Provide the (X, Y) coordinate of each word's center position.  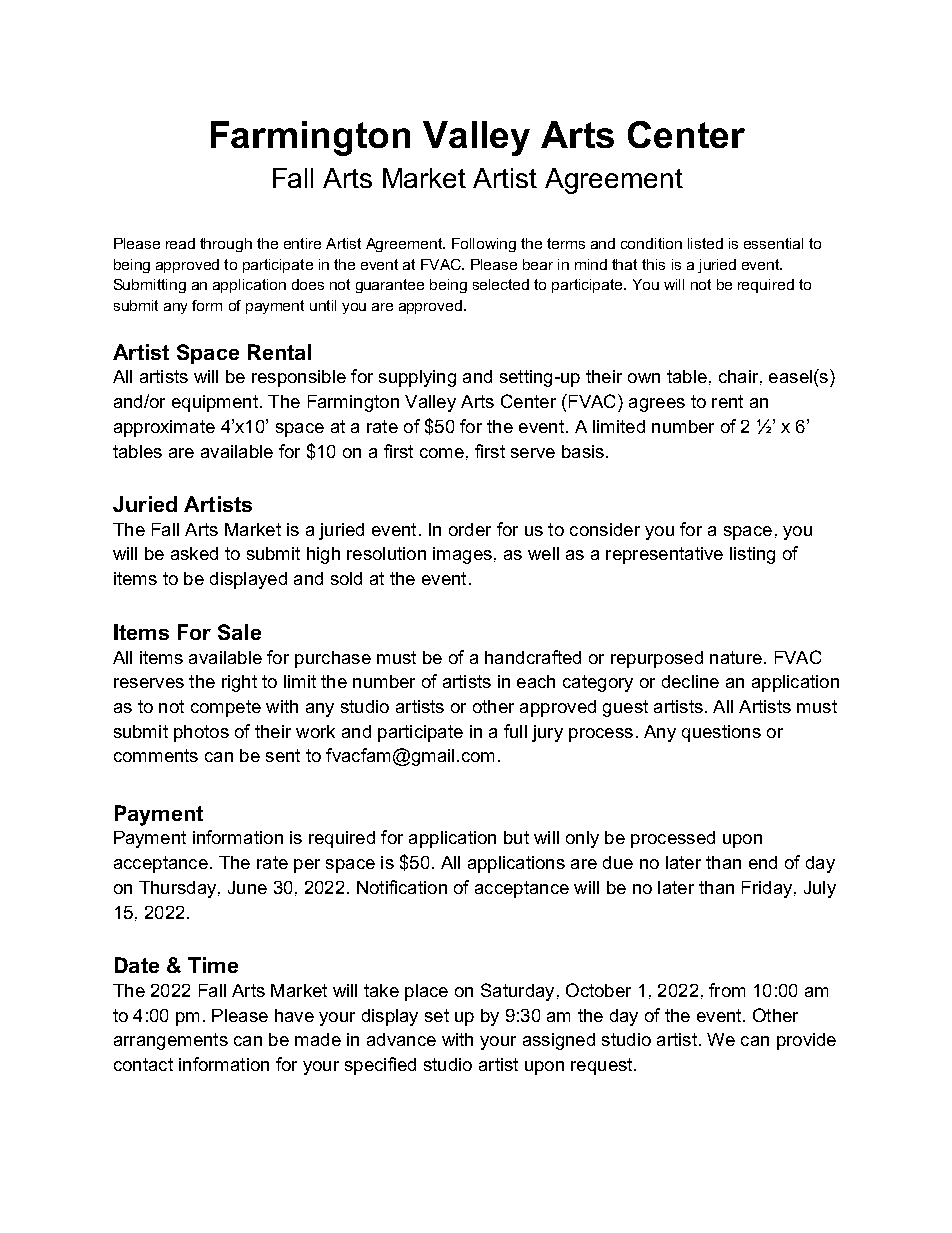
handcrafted (533, 657)
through (226, 245)
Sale (239, 632)
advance (401, 1039)
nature (736, 657)
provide (806, 1041)
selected (501, 284)
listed (705, 243)
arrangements (171, 1041)
